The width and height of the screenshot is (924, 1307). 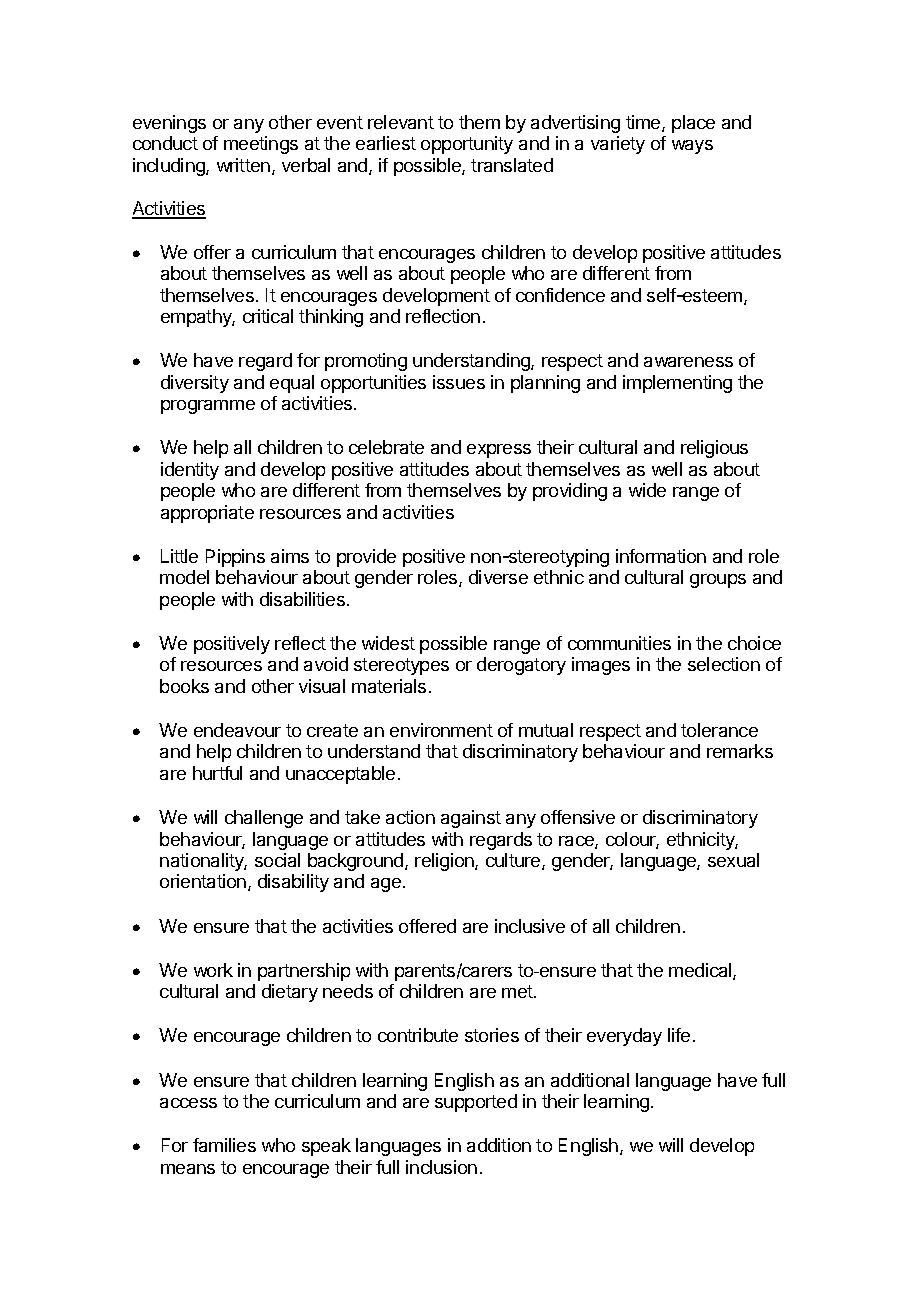 I want to click on opportunity, so click(x=467, y=145).
